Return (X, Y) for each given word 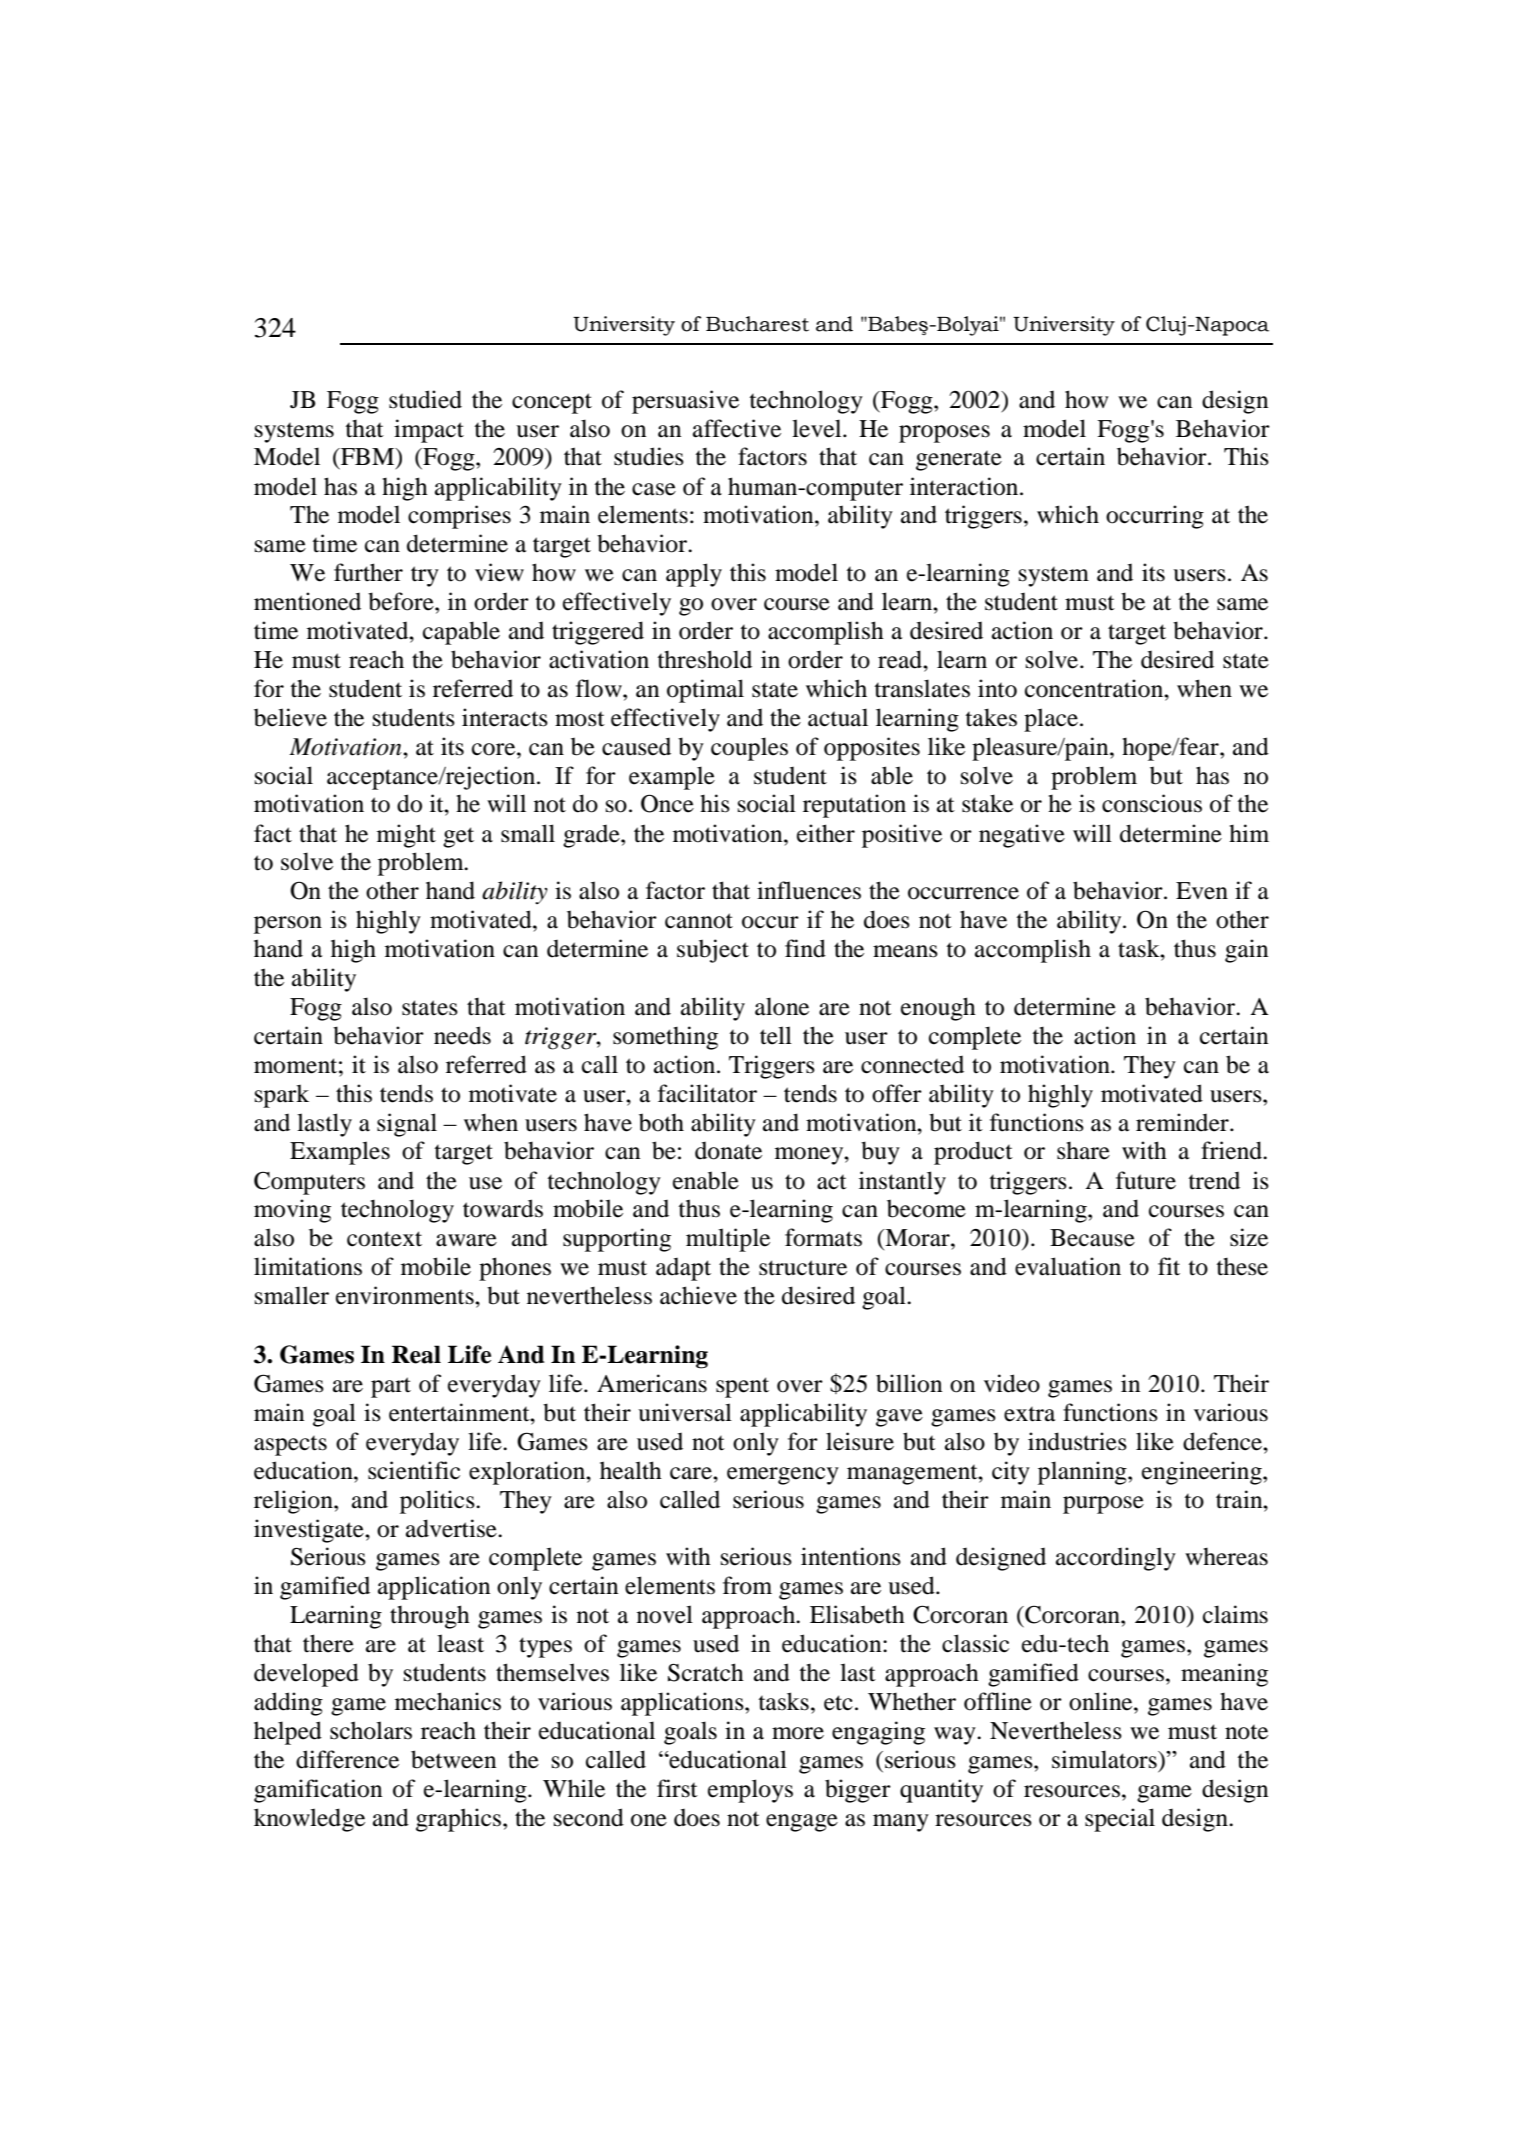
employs (750, 1791)
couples (749, 749)
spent (742, 1387)
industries (1077, 1441)
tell (776, 1035)
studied (425, 399)
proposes (944, 434)
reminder (1183, 1122)
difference (347, 1759)
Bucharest (757, 324)
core (495, 749)
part (391, 1387)
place (1051, 720)
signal (407, 1125)
